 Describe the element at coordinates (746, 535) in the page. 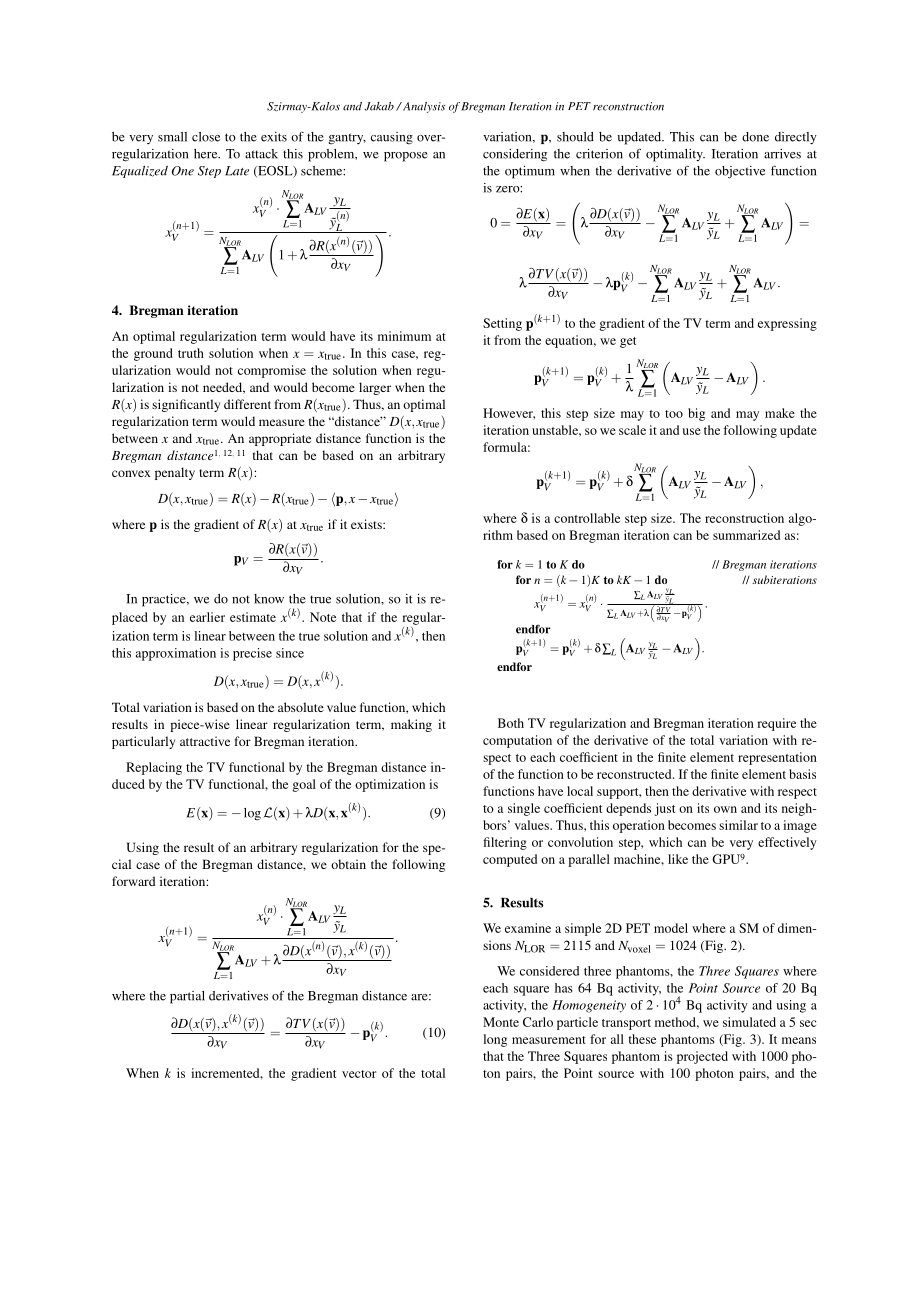

I see `summarized` at that location.
